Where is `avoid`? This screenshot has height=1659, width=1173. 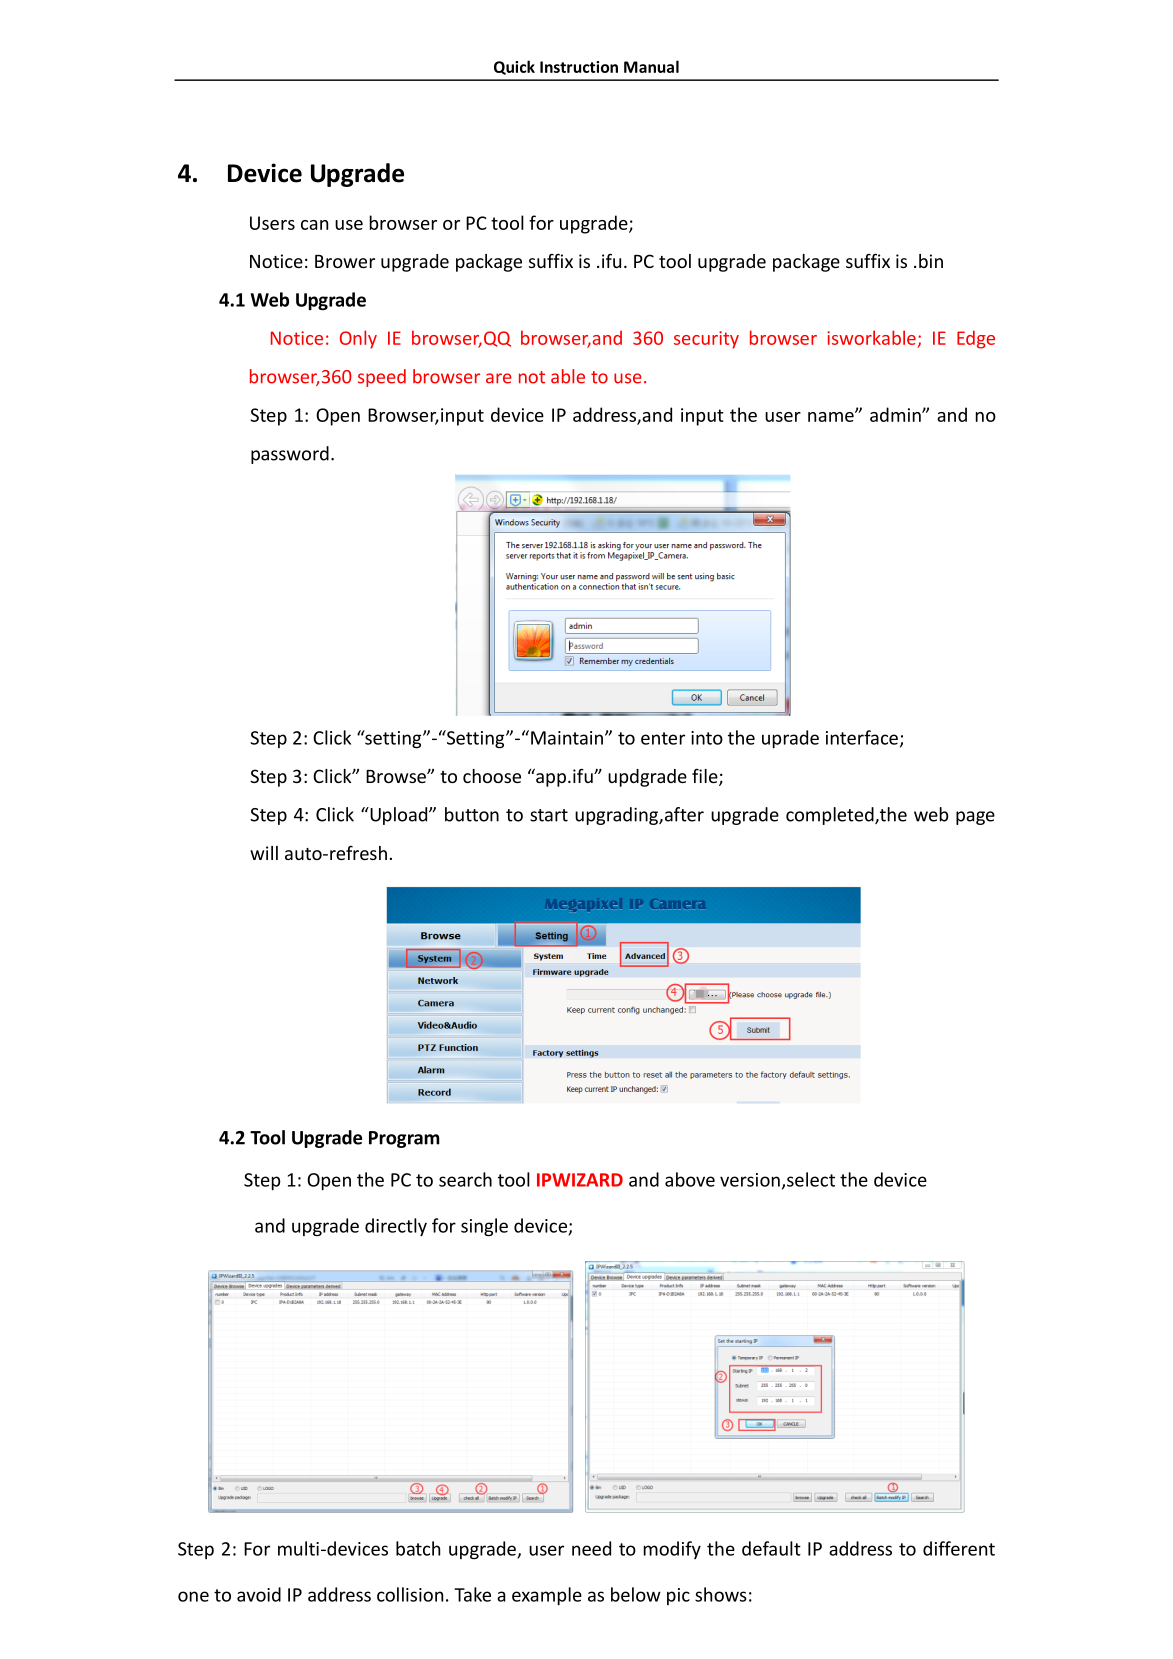 avoid is located at coordinates (259, 1594).
